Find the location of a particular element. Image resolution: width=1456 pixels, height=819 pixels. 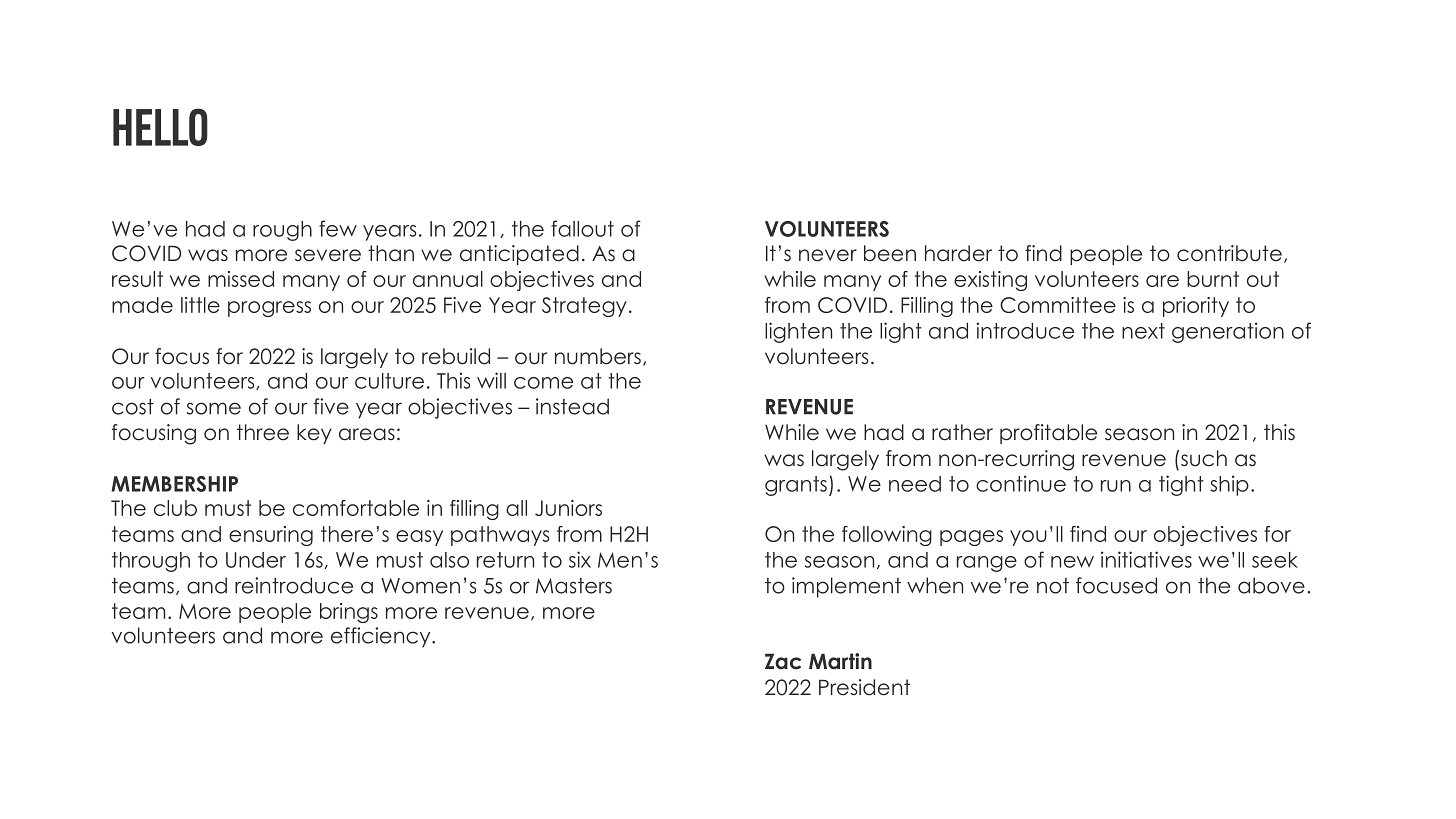

efficiency is located at coordinates (382, 637).
